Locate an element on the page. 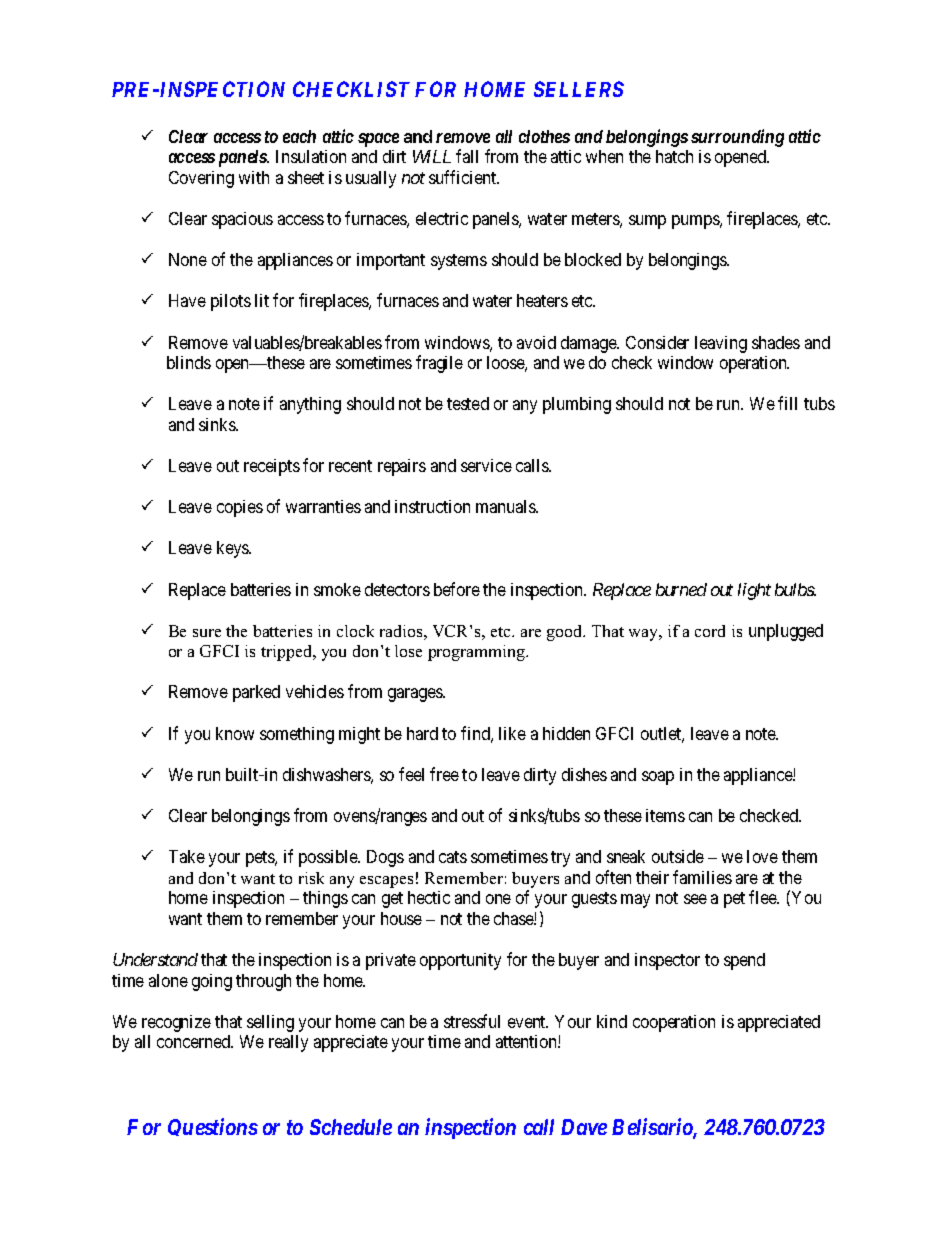 The width and height of the image is (952, 1233). each is located at coordinates (299, 136).
